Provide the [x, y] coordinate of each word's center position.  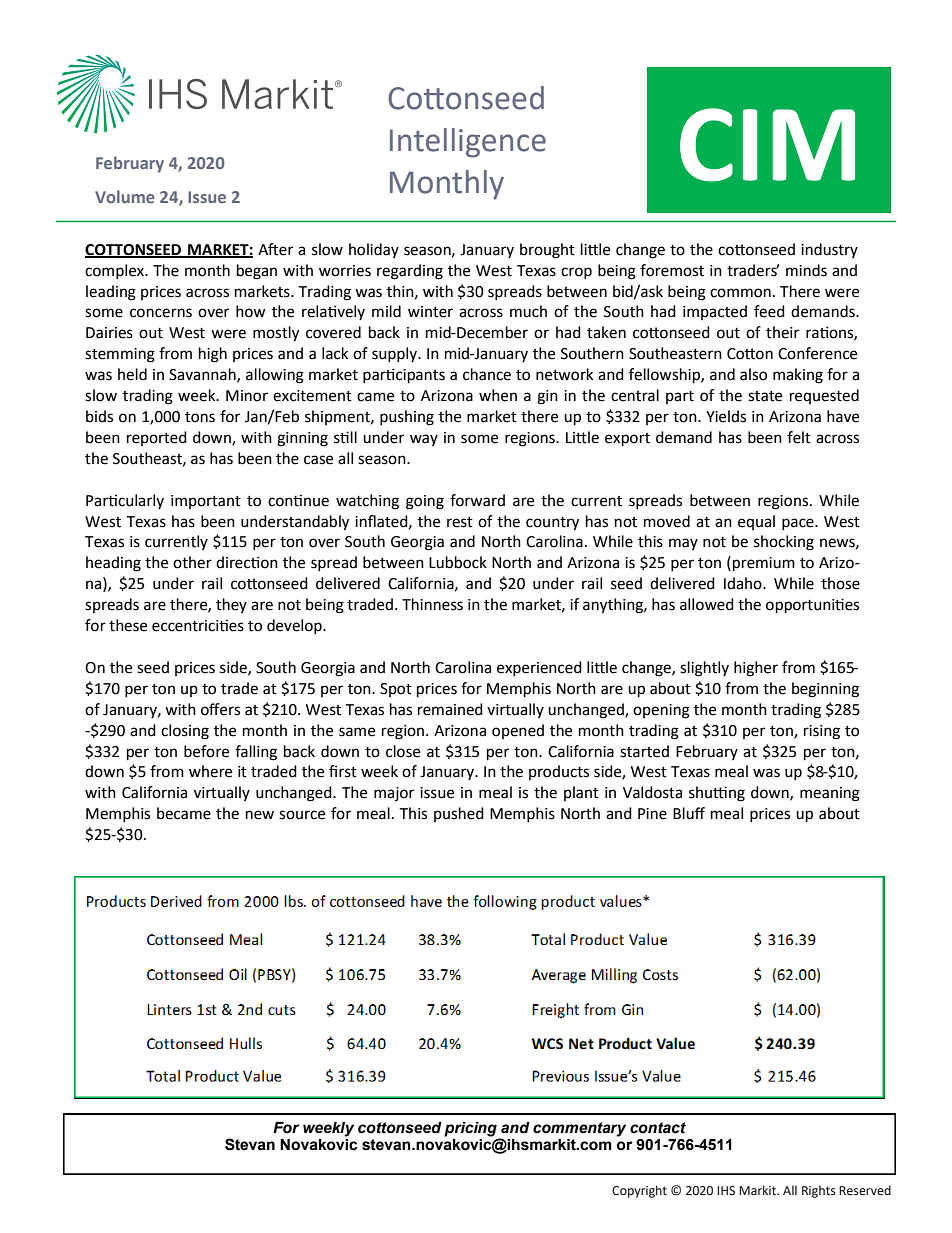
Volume [124, 196]
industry [829, 250]
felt [799, 437]
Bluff [689, 813]
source [302, 815]
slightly [704, 669]
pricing [471, 1130]
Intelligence [468, 143]
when [498, 395]
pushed [459, 814]
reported [157, 438]
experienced [539, 668]
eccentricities [198, 625]
